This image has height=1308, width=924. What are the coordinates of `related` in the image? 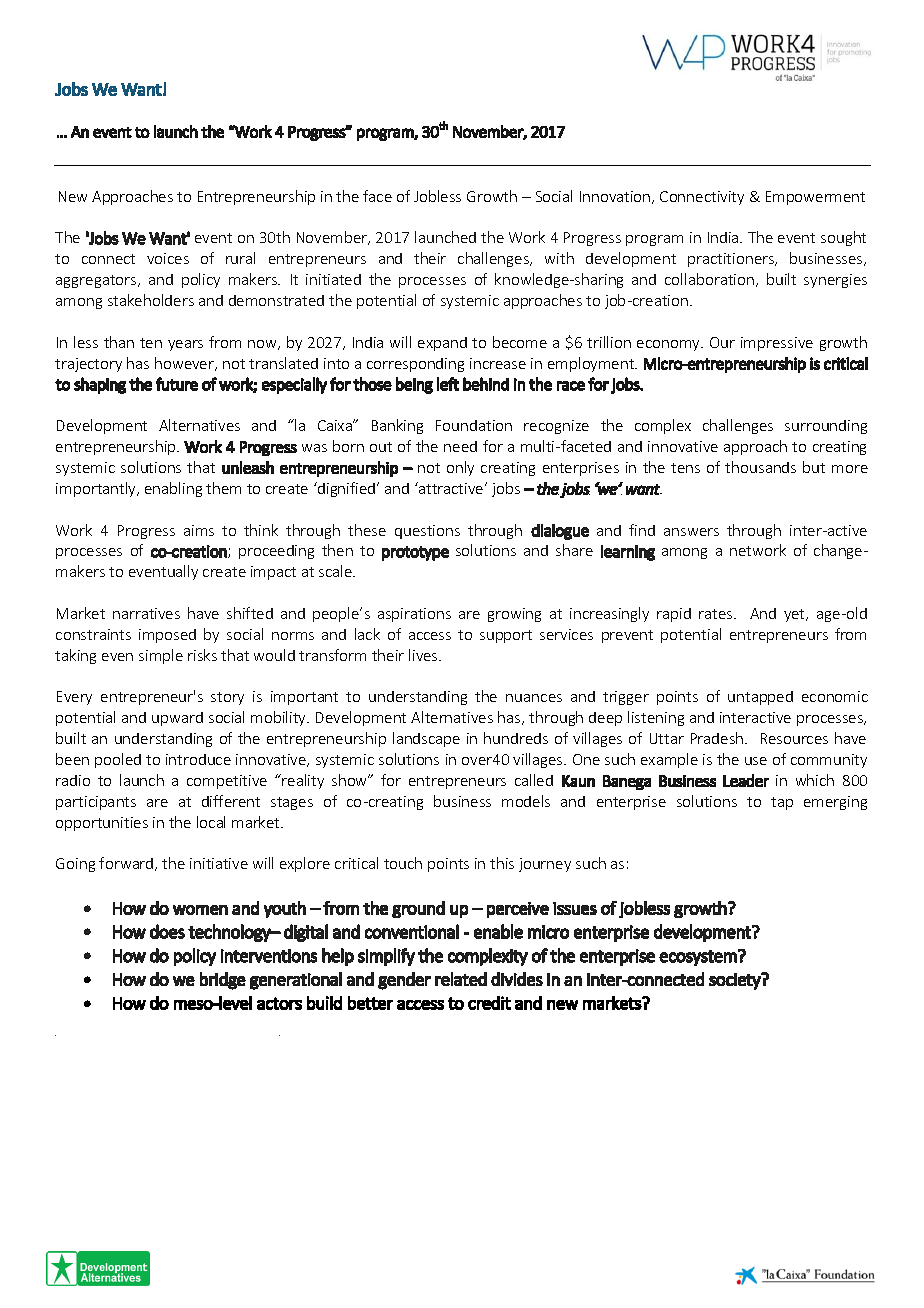 It's located at (461, 979).
